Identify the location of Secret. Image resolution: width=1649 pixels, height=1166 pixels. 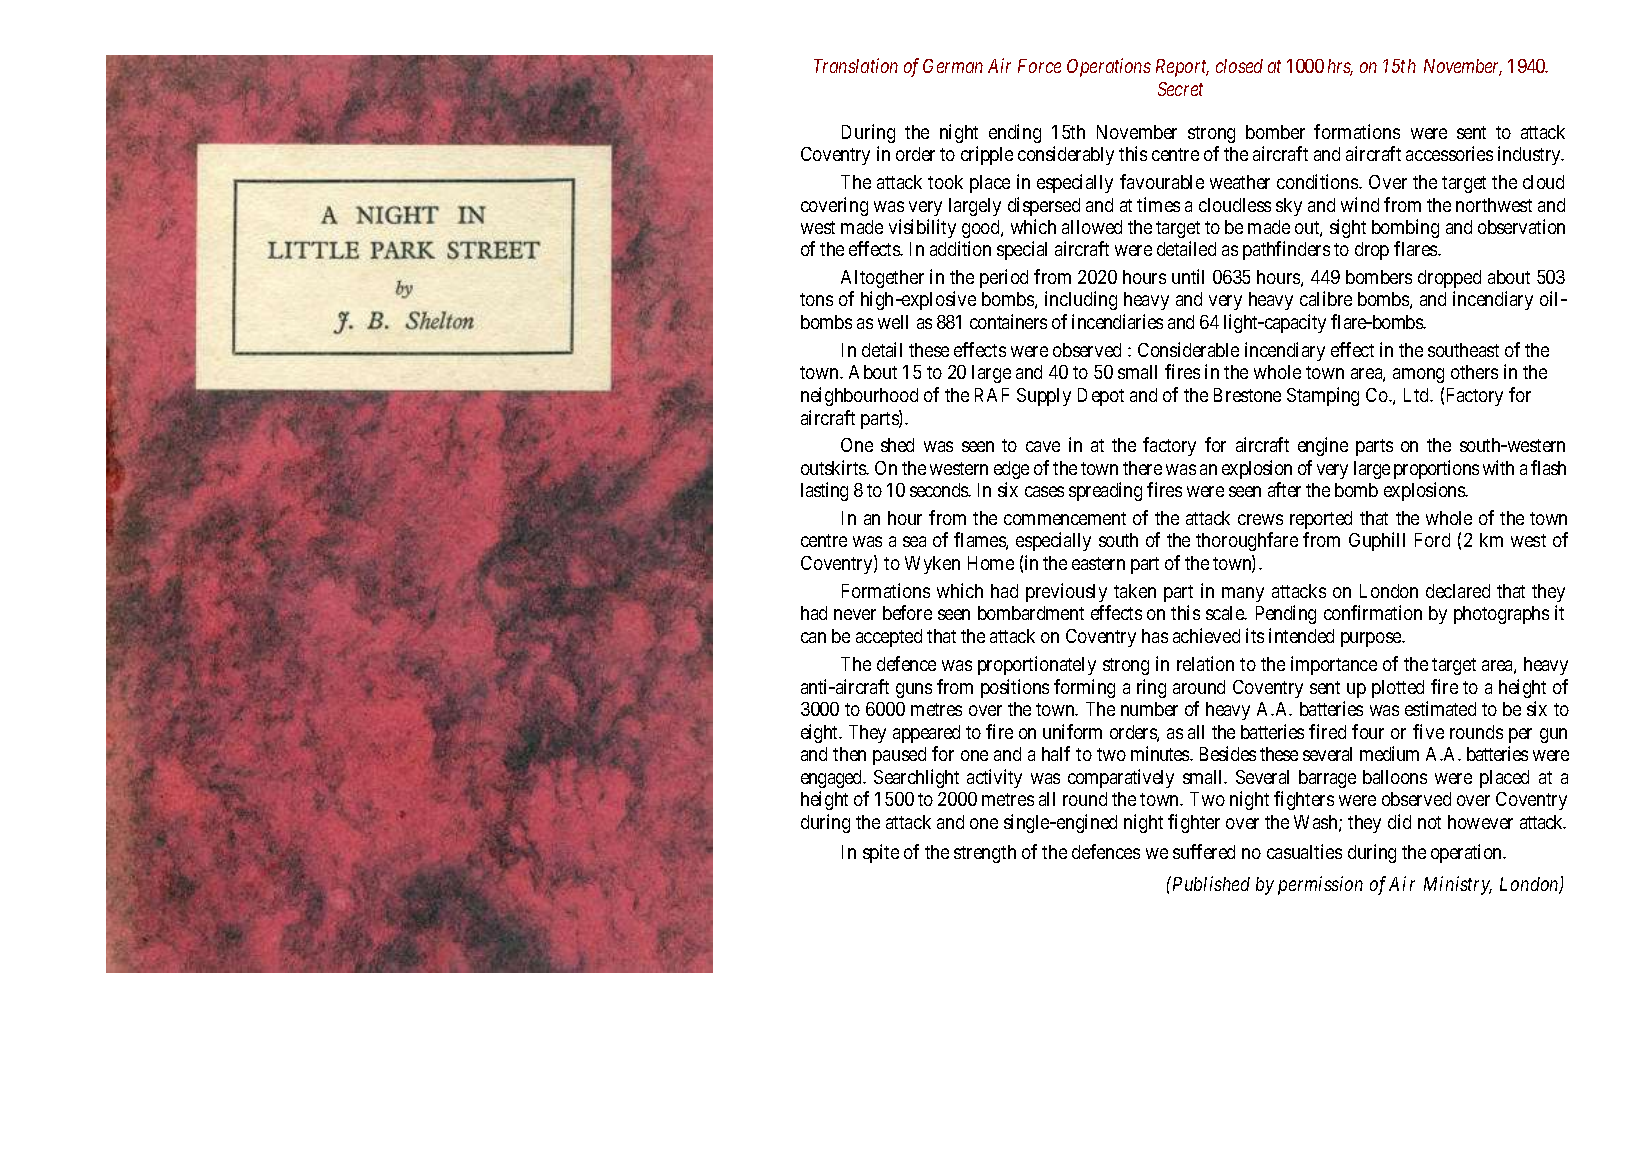
(1180, 89).
